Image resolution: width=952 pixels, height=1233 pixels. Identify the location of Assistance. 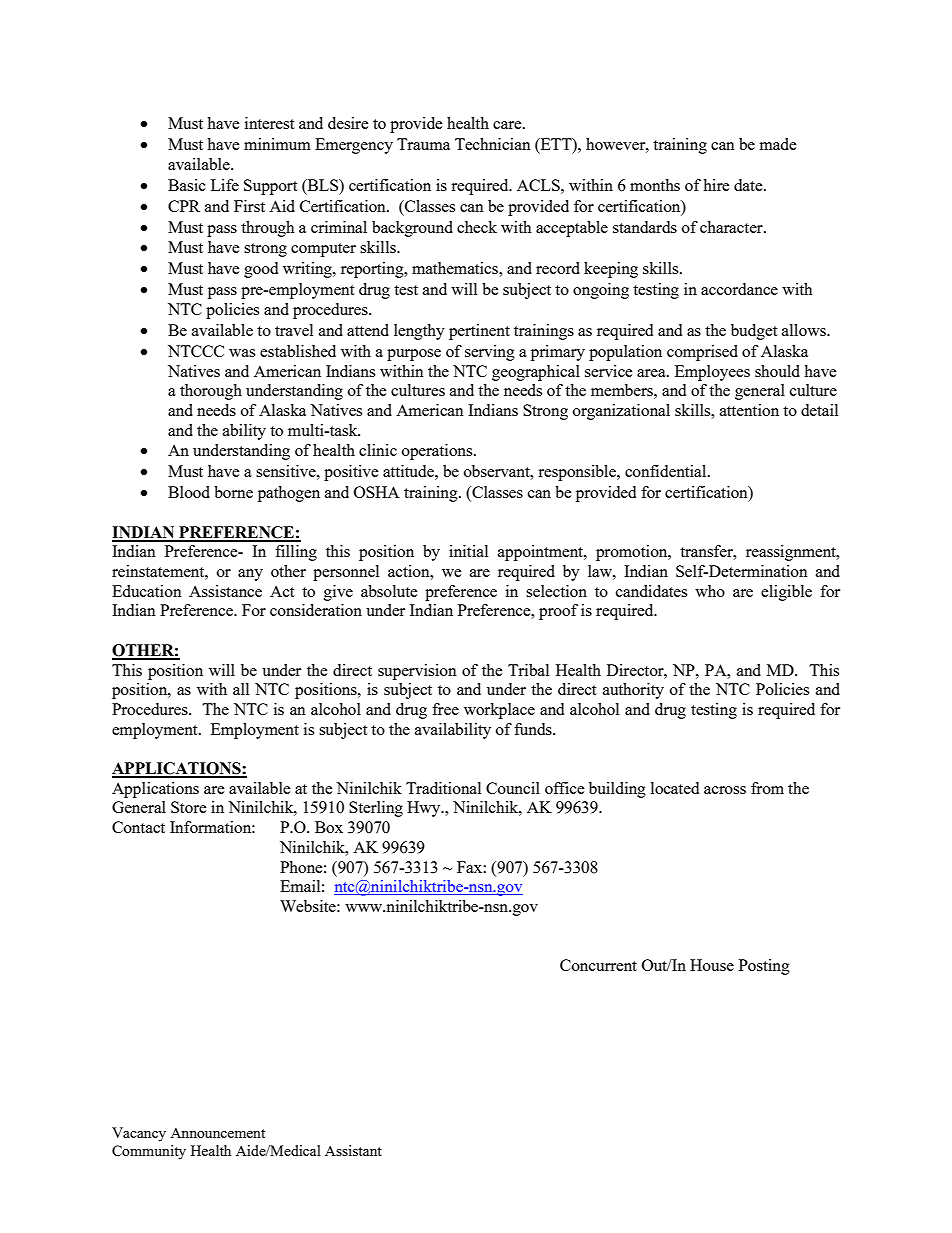
(225, 591).
